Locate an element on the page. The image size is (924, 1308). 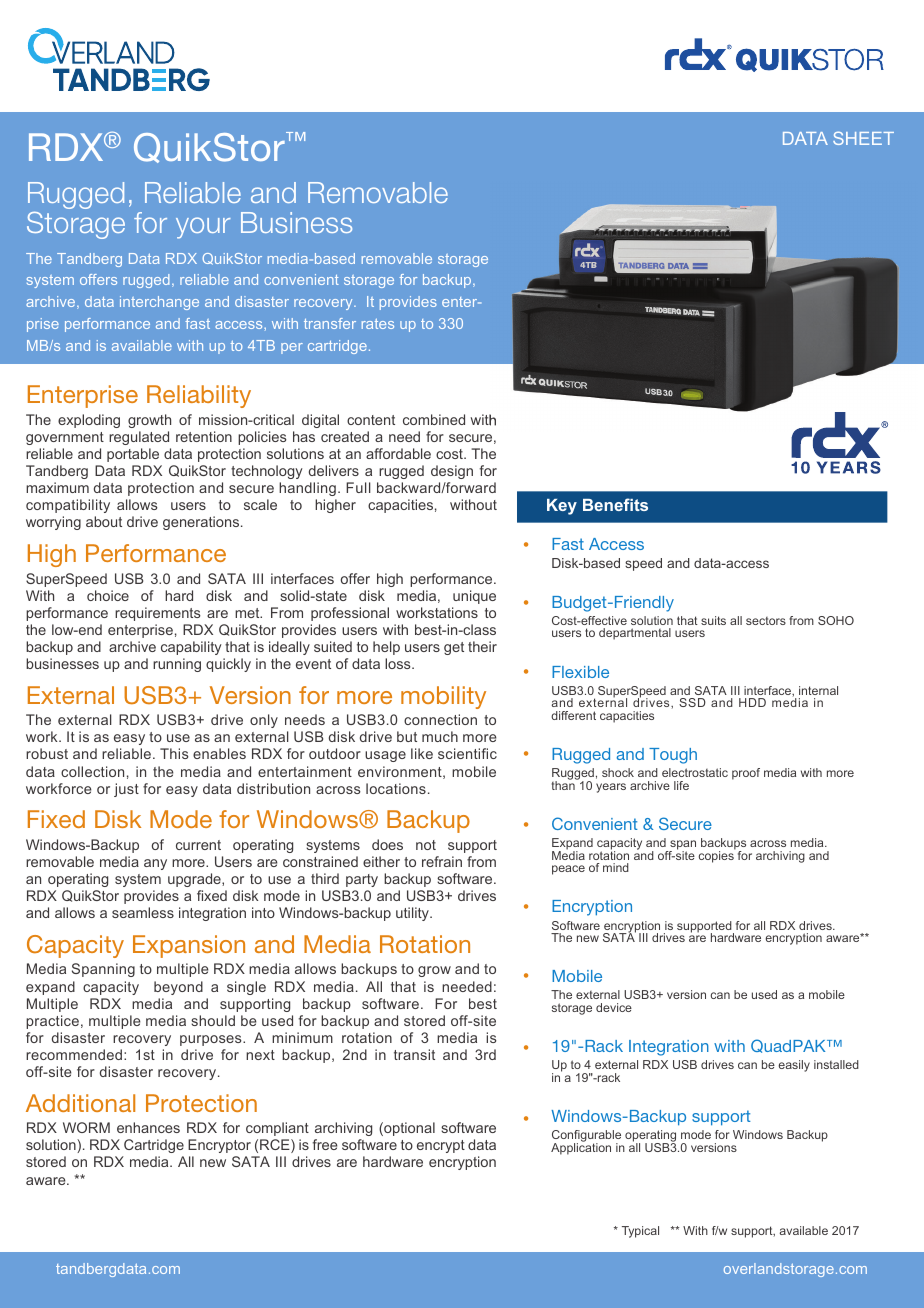
mobility is located at coordinates (443, 697).
